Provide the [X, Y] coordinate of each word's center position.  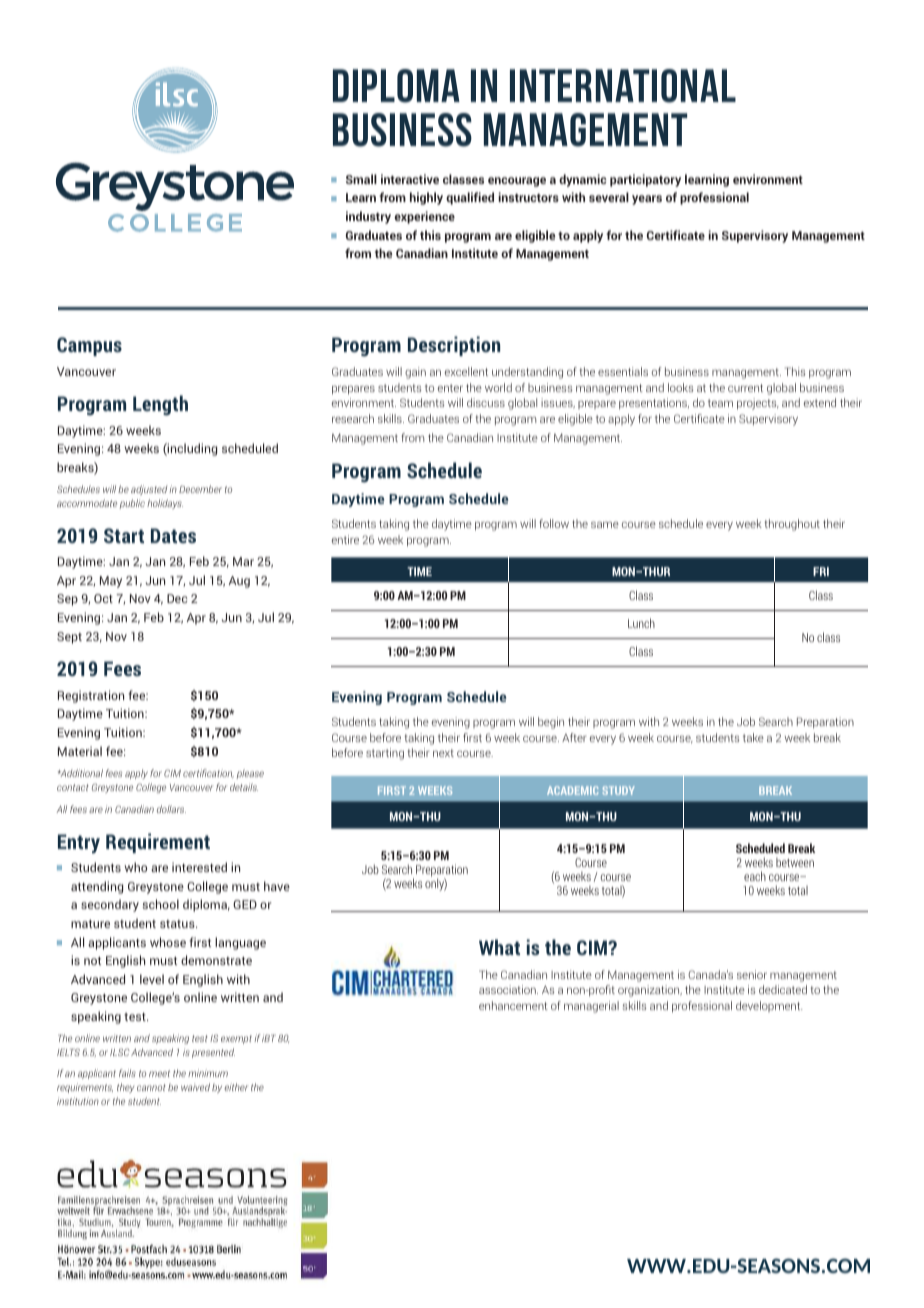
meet [159, 1073]
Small [361, 179]
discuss [486, 402]
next [443, 753]
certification [208, 773]
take [753, 737]
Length [160, 405]
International [623, 86]
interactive [410, 179]
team [720, 403]
